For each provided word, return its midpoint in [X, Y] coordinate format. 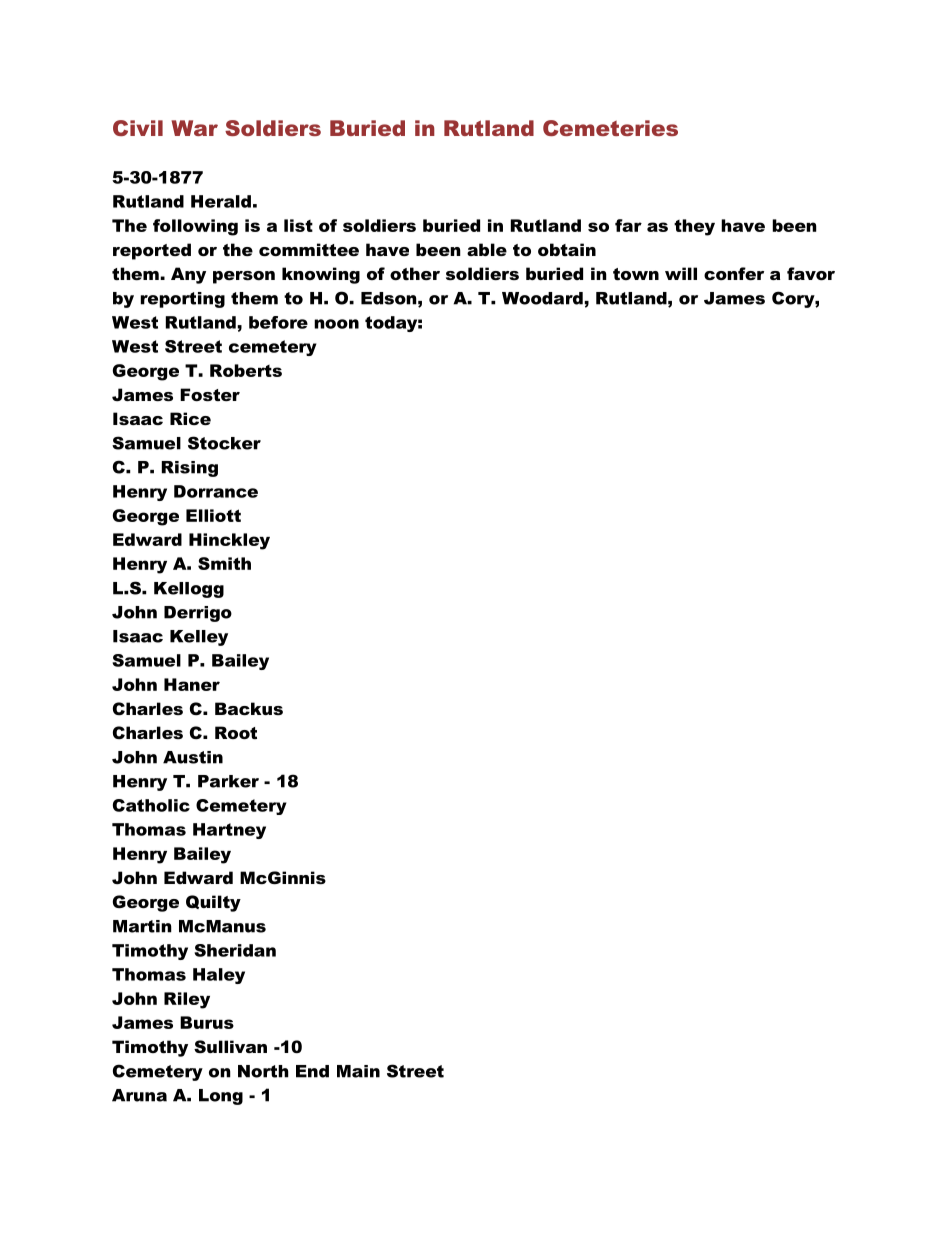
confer [734, 273]
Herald [221, 201]
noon [336, 324]
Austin [193, 757]
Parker [228, 781]
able [487, 249]
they [694, 227]
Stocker [224, 443]
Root [236, 732]
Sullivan [230, 1046]
